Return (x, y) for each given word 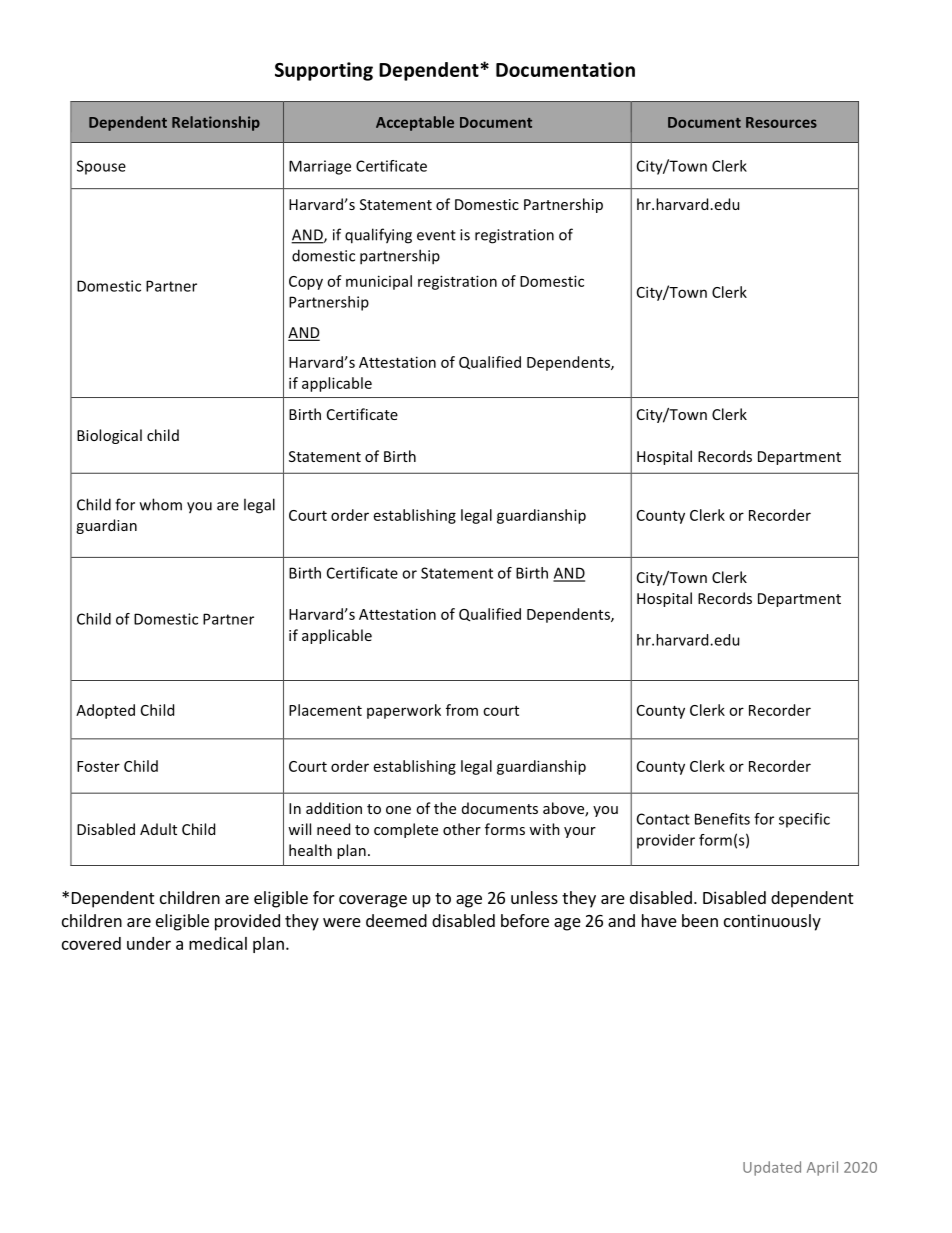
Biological (109, 436)
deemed (396, 920)
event (436, 235)
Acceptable (415, 123)
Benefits (722, 819)
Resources (781, 122)
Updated (772, 1168)
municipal (379, 282)
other (462, 829)
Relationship (216, 123)
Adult (158, 829)
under (149, 943)
